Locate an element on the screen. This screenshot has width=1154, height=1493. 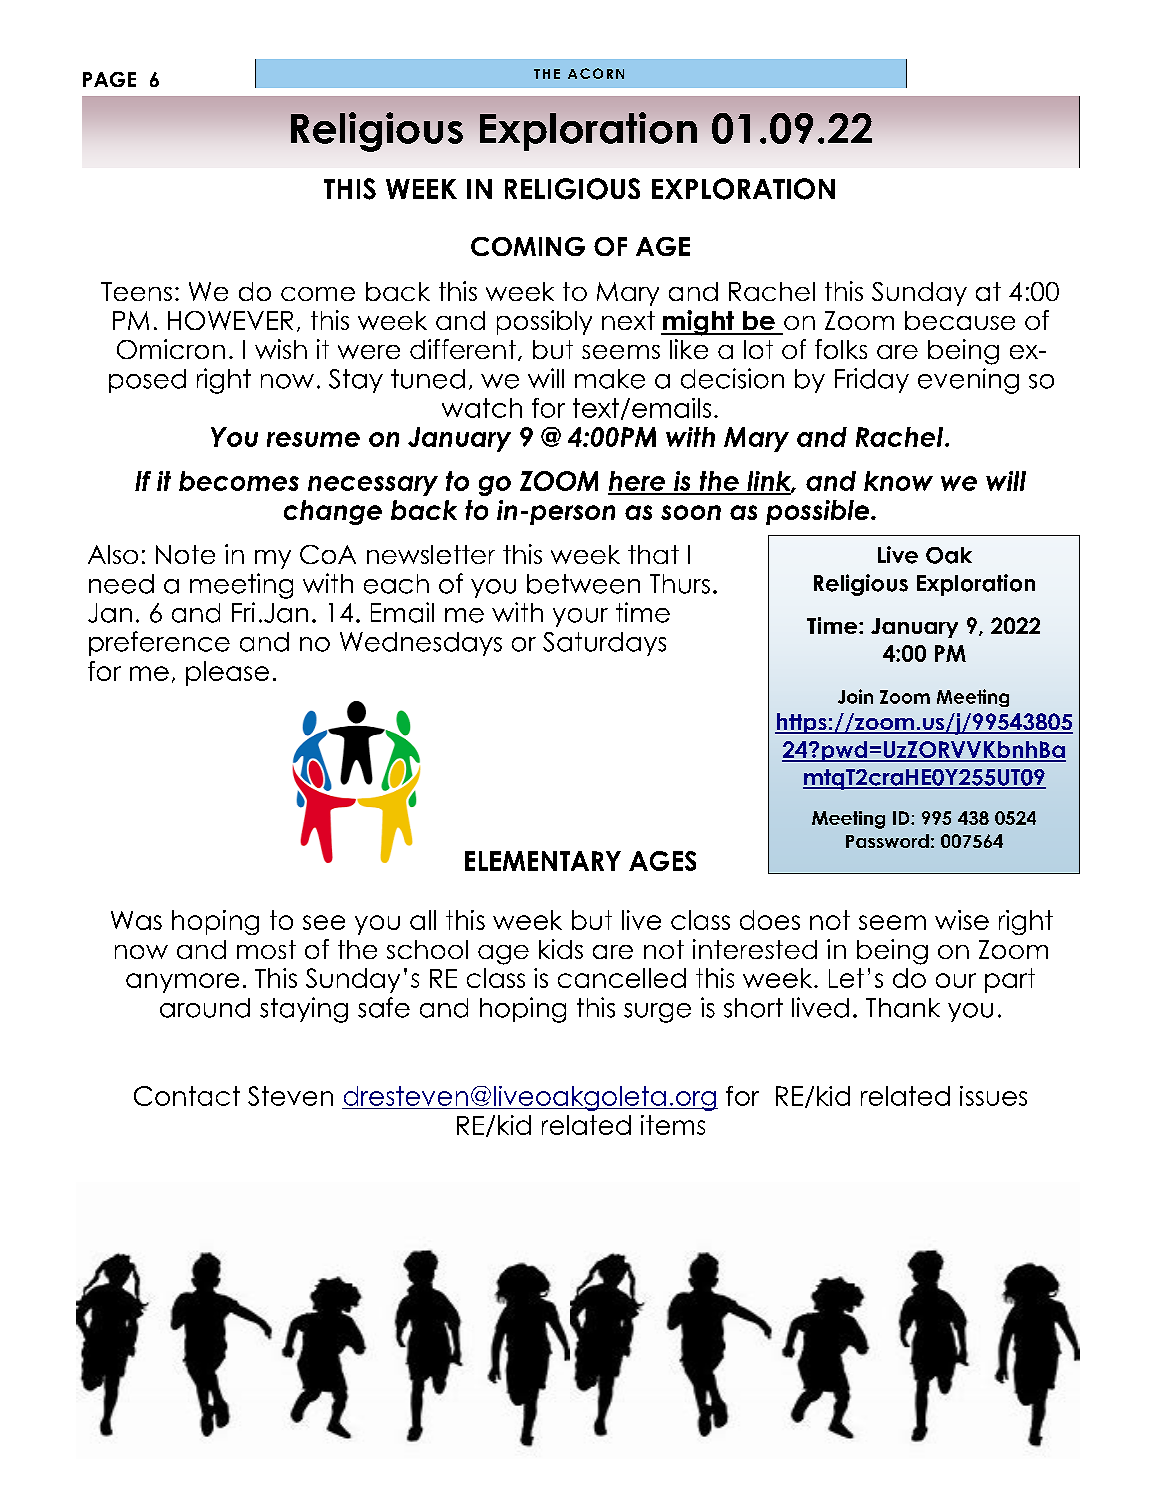
Note is located at coordinates (185, 554).
